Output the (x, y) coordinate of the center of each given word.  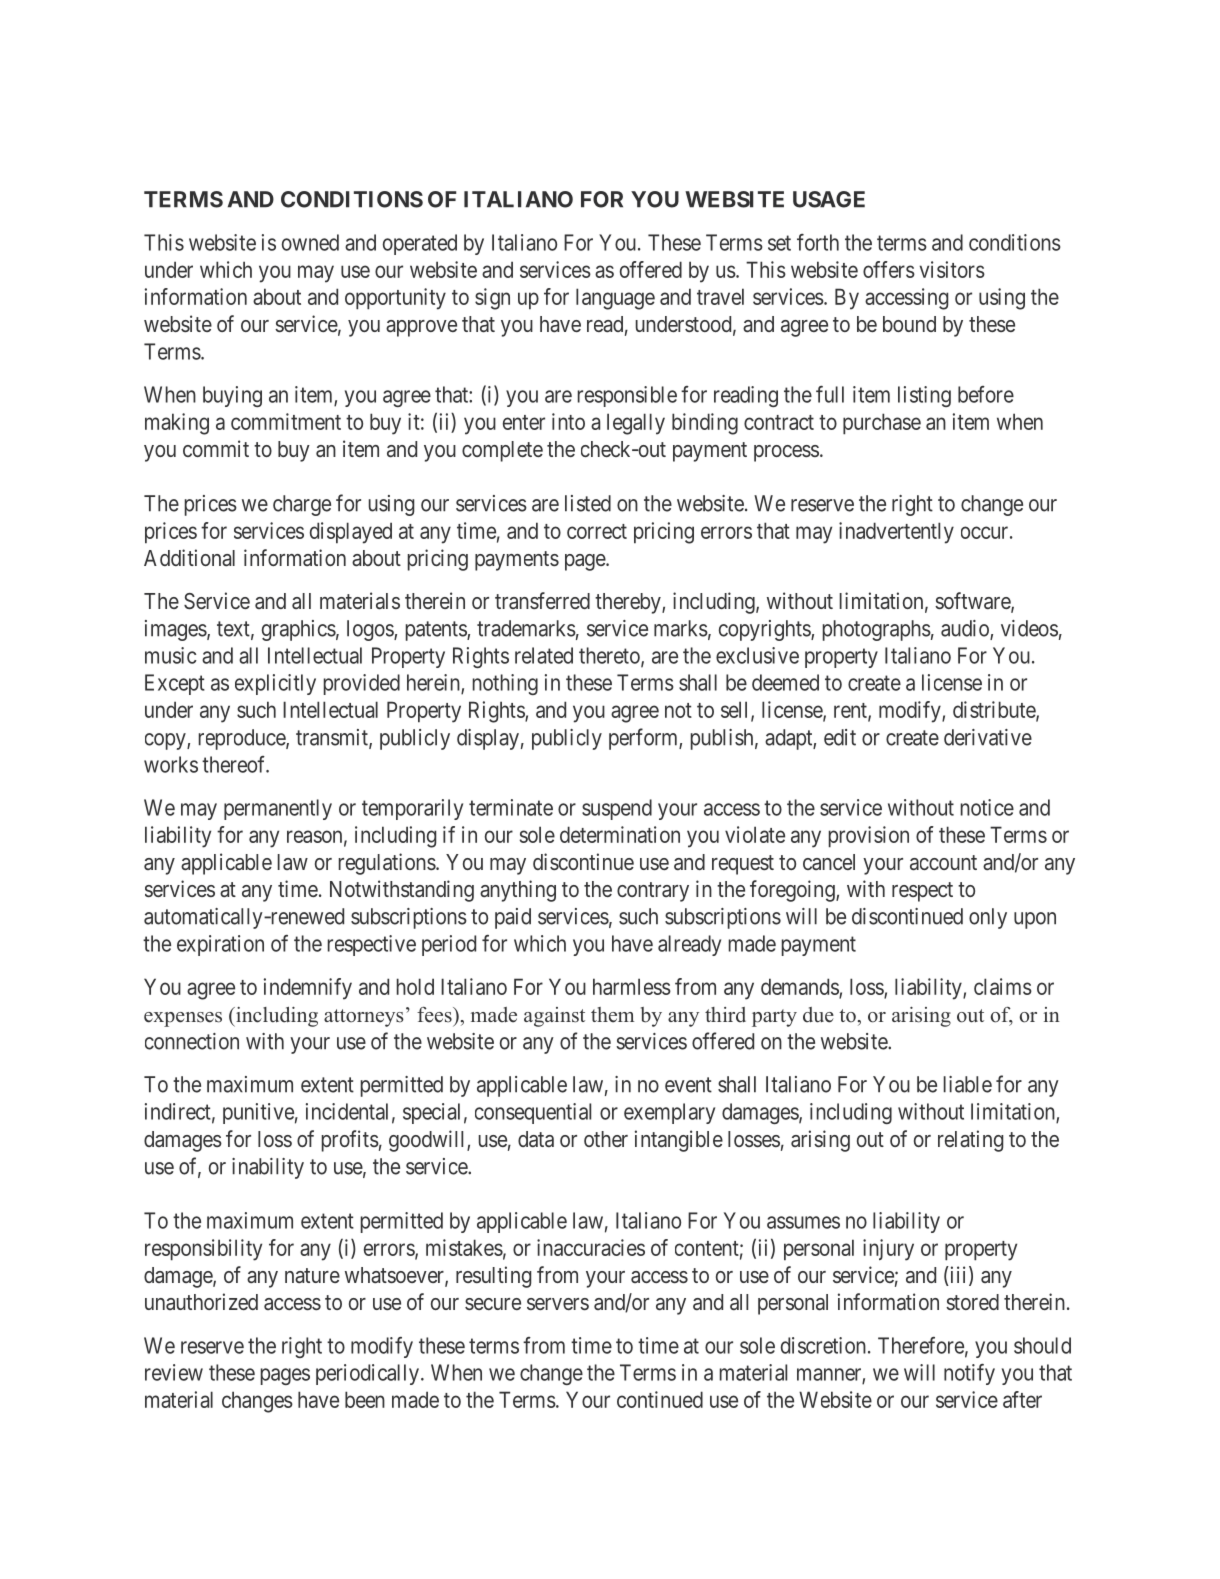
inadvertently (896, 533)
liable (968, 1084)
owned (310, 242)
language (615, 299)
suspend (617, 809)
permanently (278, 809)
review (174, 1372)
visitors (952, 269)
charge (302, 505)
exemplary (669, 1113)
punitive (258, 1113)
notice (987, 807)
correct (597, 531)
